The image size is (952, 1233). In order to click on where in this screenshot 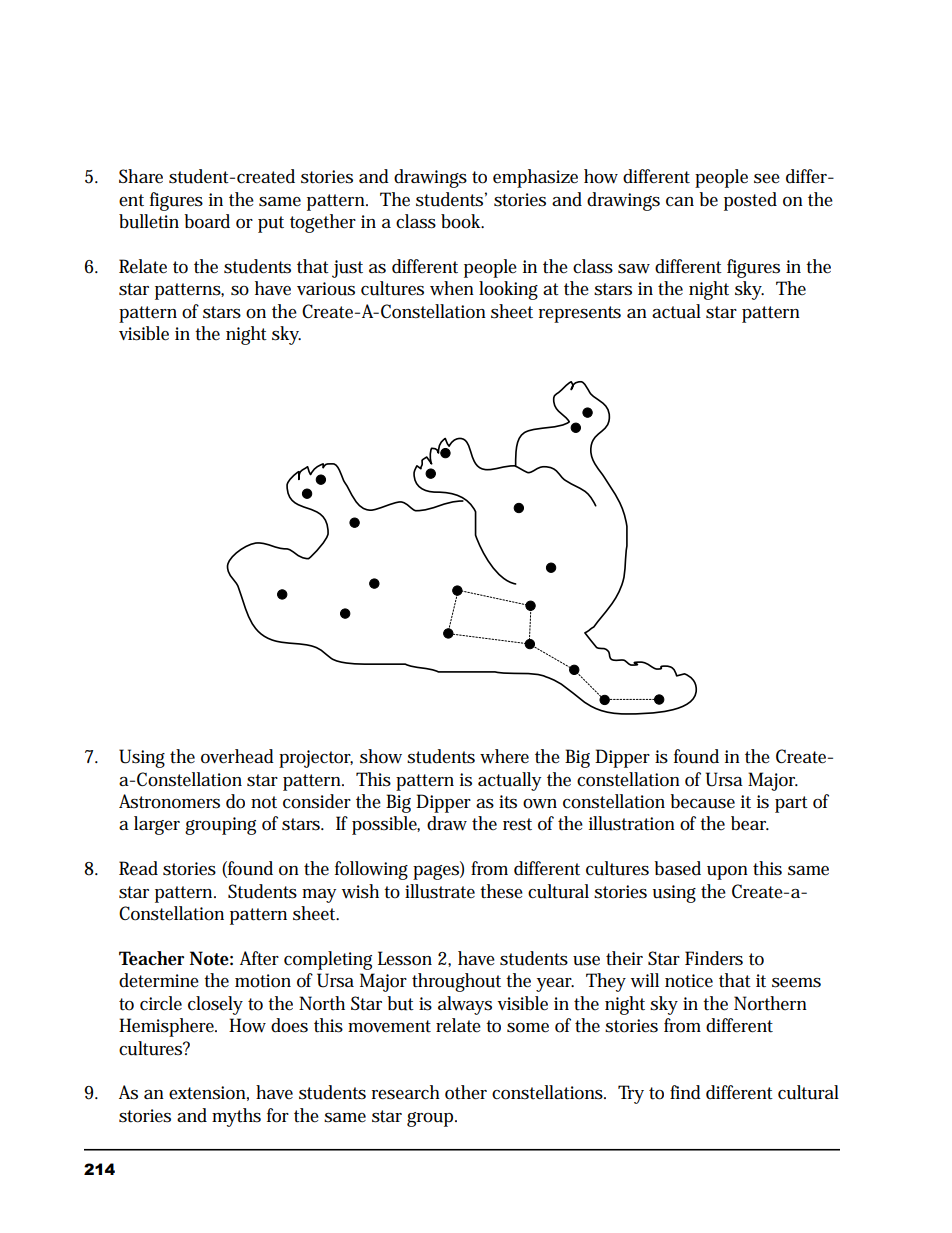, I will do `click(504, 756)`.
